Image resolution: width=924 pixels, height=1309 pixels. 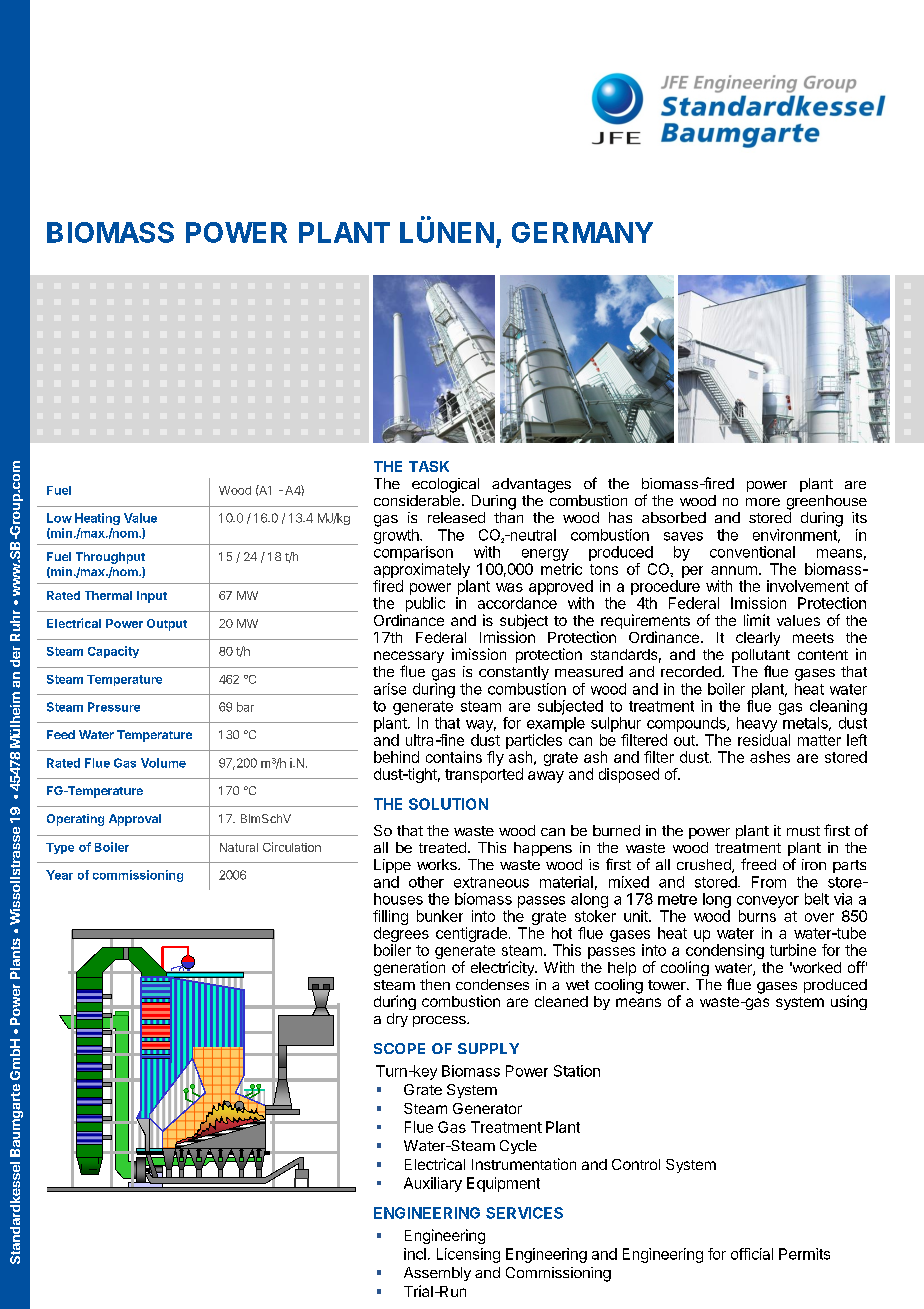 What do you see at coordinates (770, 757) in the screenshot?
I see `ashes` at bounding box center [770, 757].
